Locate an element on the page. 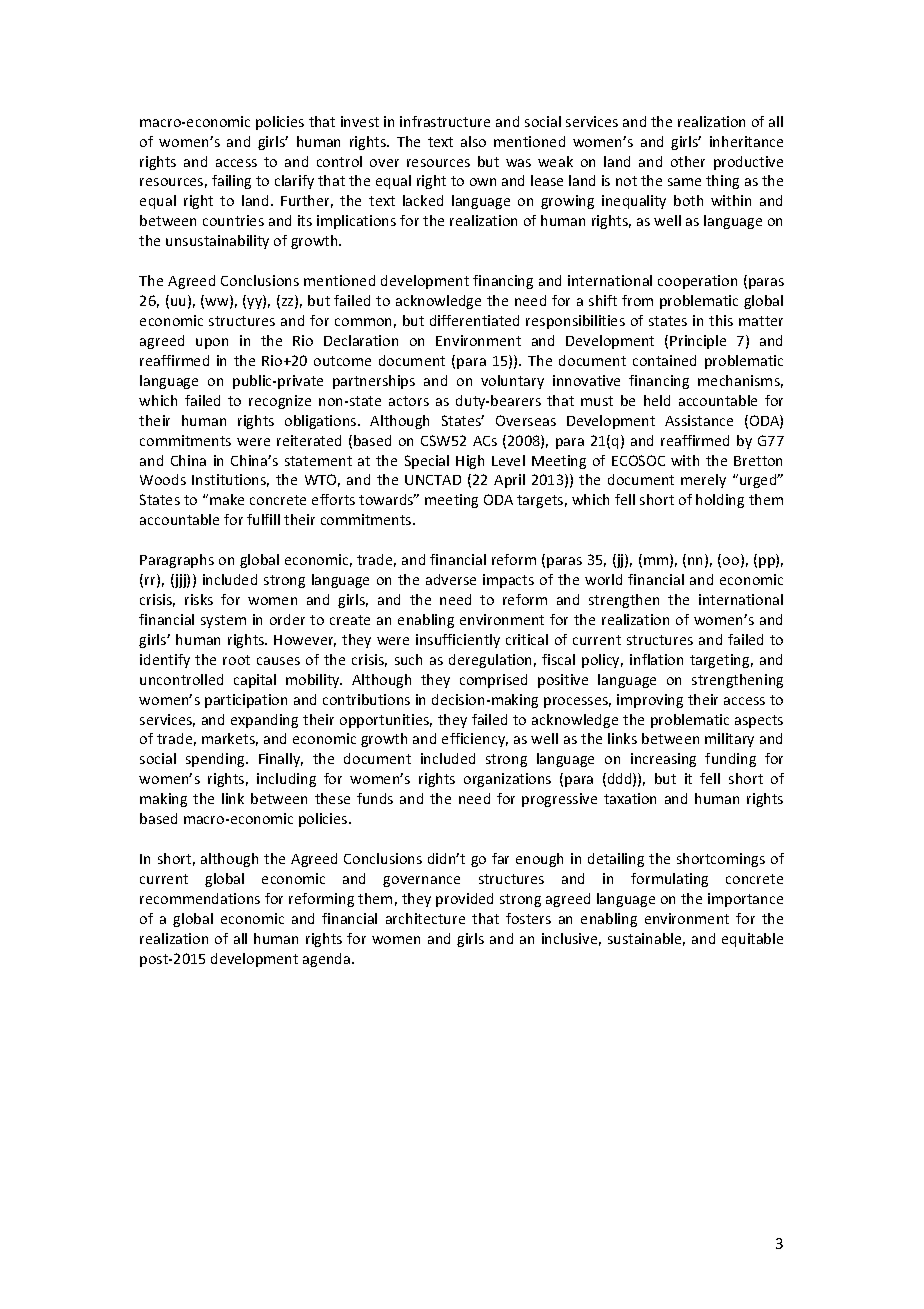 Image resolution: width=924 pixels, height=1309 pixels. fulfill is located at coordinates (263, 519).
